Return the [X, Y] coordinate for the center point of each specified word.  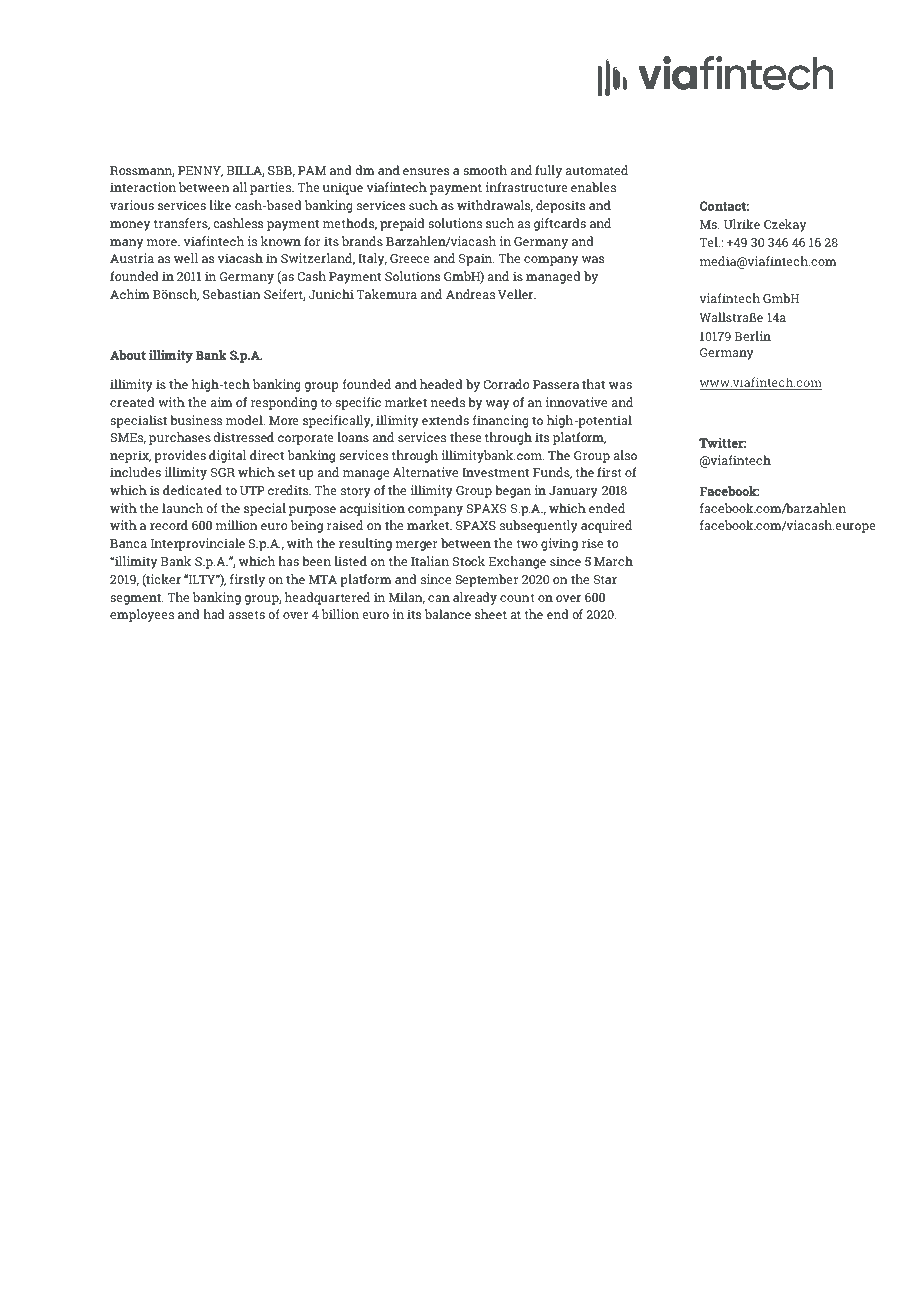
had [214, 614]
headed [441, 384]
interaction [143, 187]
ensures [426, 171]
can [439, 598]
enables [593, 187]
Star [605, 579]
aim [222, 402]
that [593, 384]
